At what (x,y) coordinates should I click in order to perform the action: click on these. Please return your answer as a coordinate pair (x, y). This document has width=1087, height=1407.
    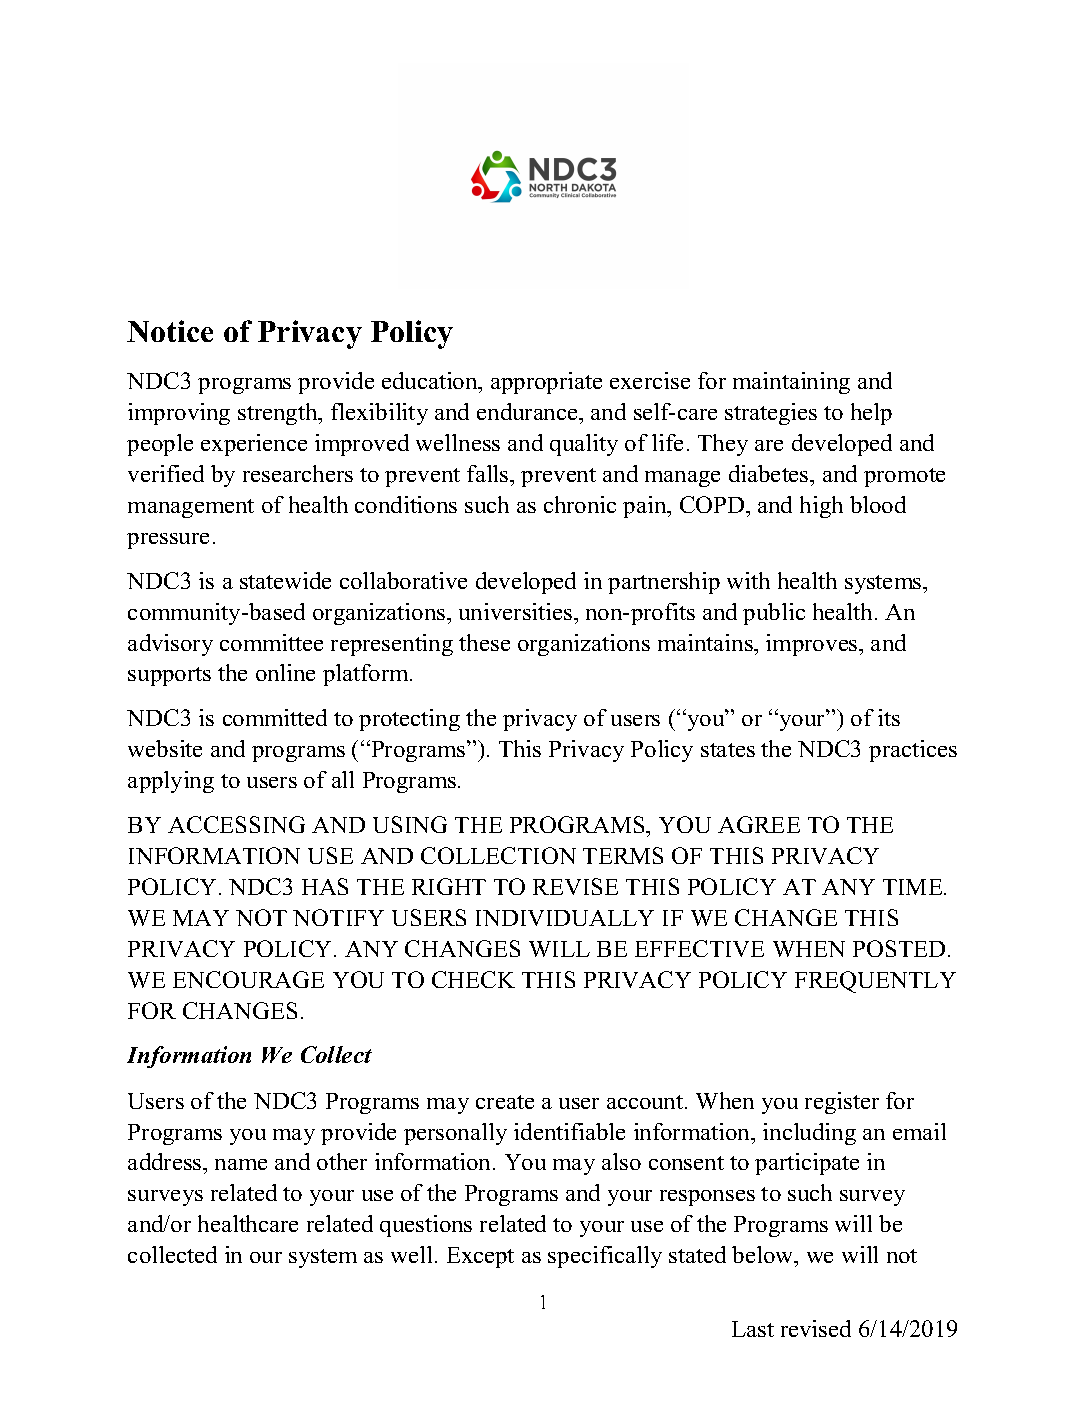
    Looking at the image, I should click on (484, 642).
